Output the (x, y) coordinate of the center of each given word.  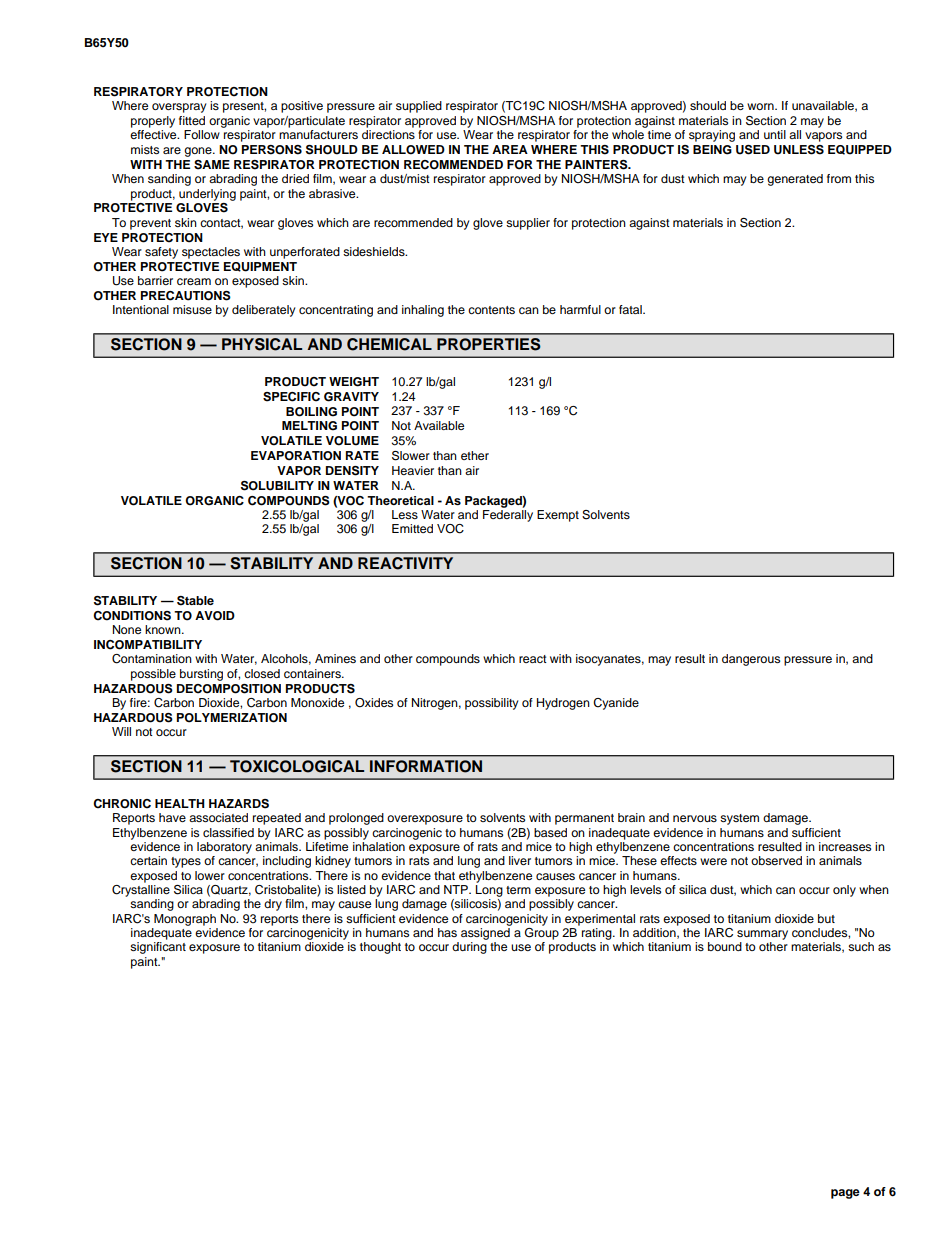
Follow (202, 134)
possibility (492, 704)
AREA (510, 149)
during (469, 948)
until (775, 134)
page (845, 1194)
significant (158, 948)
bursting (201, 675)
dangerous (751, 660)
